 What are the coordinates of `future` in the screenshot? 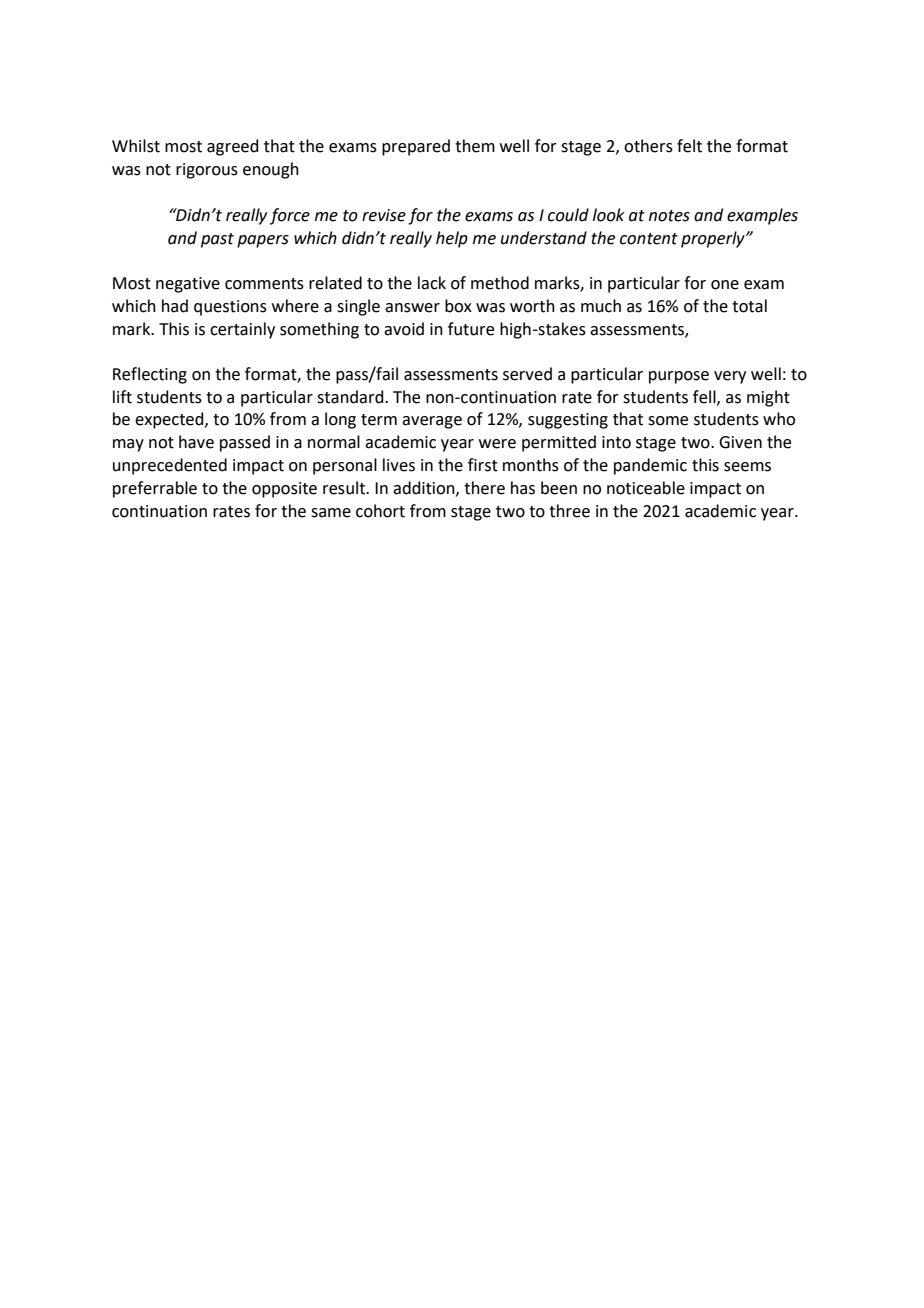 It's located at (471, 329).
